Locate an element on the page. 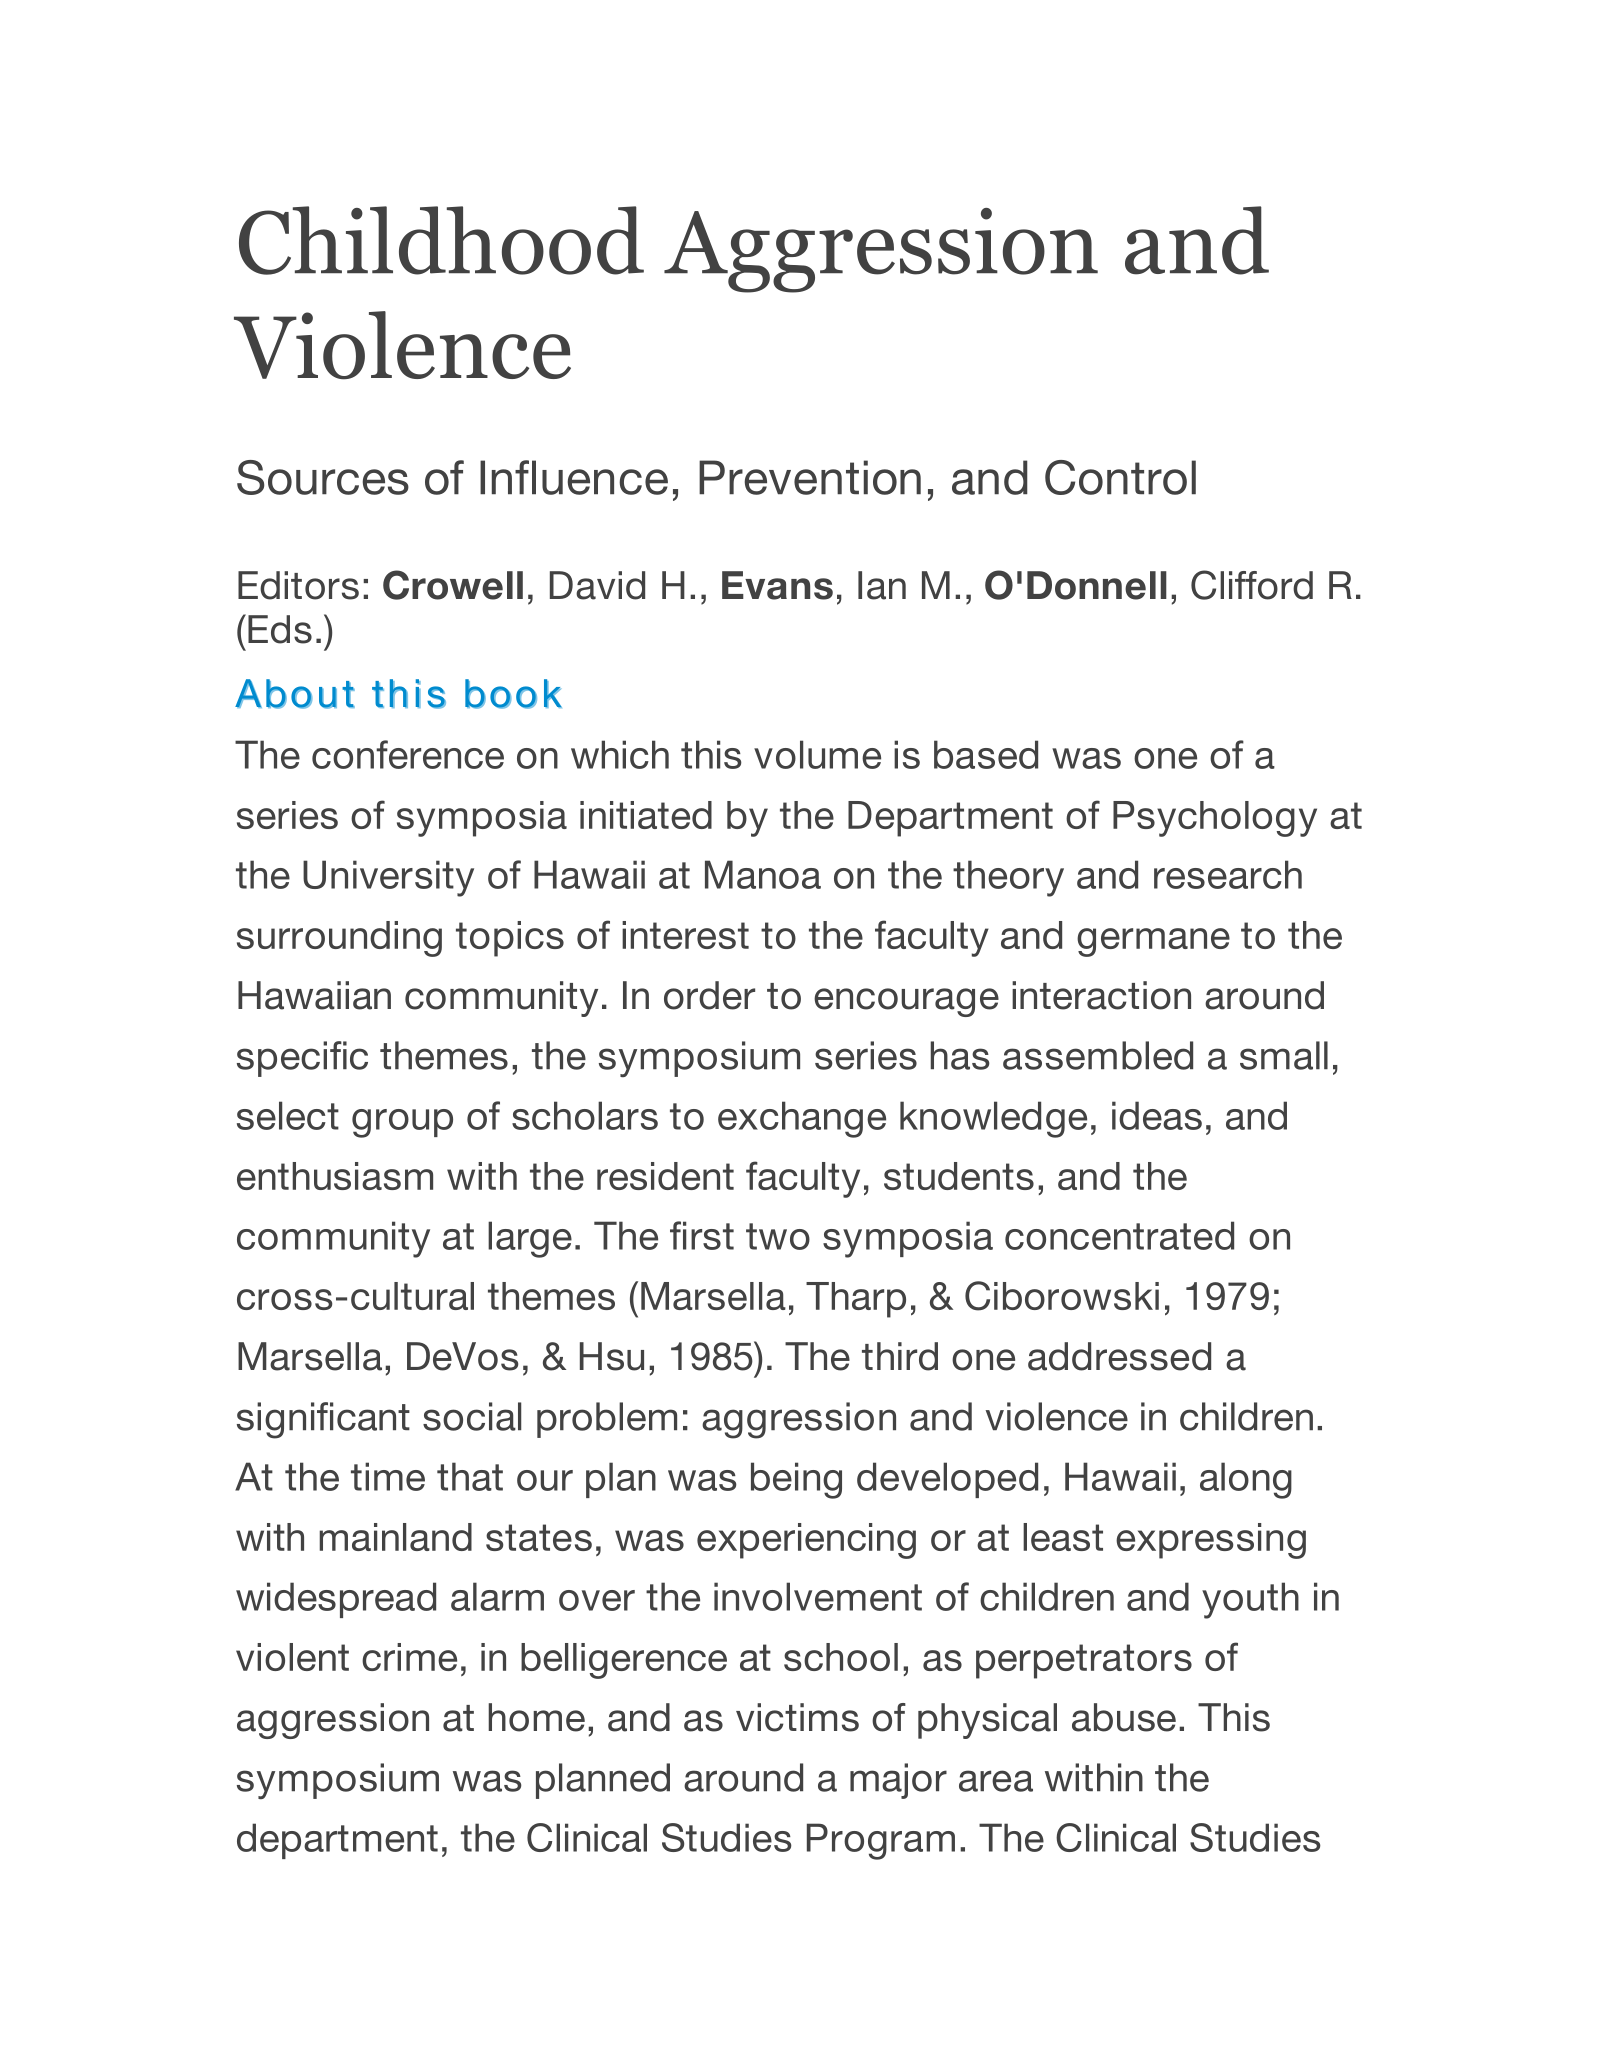 The width and height of the image is (1601, 2072). Control is located at coordinates (1120, 477).
